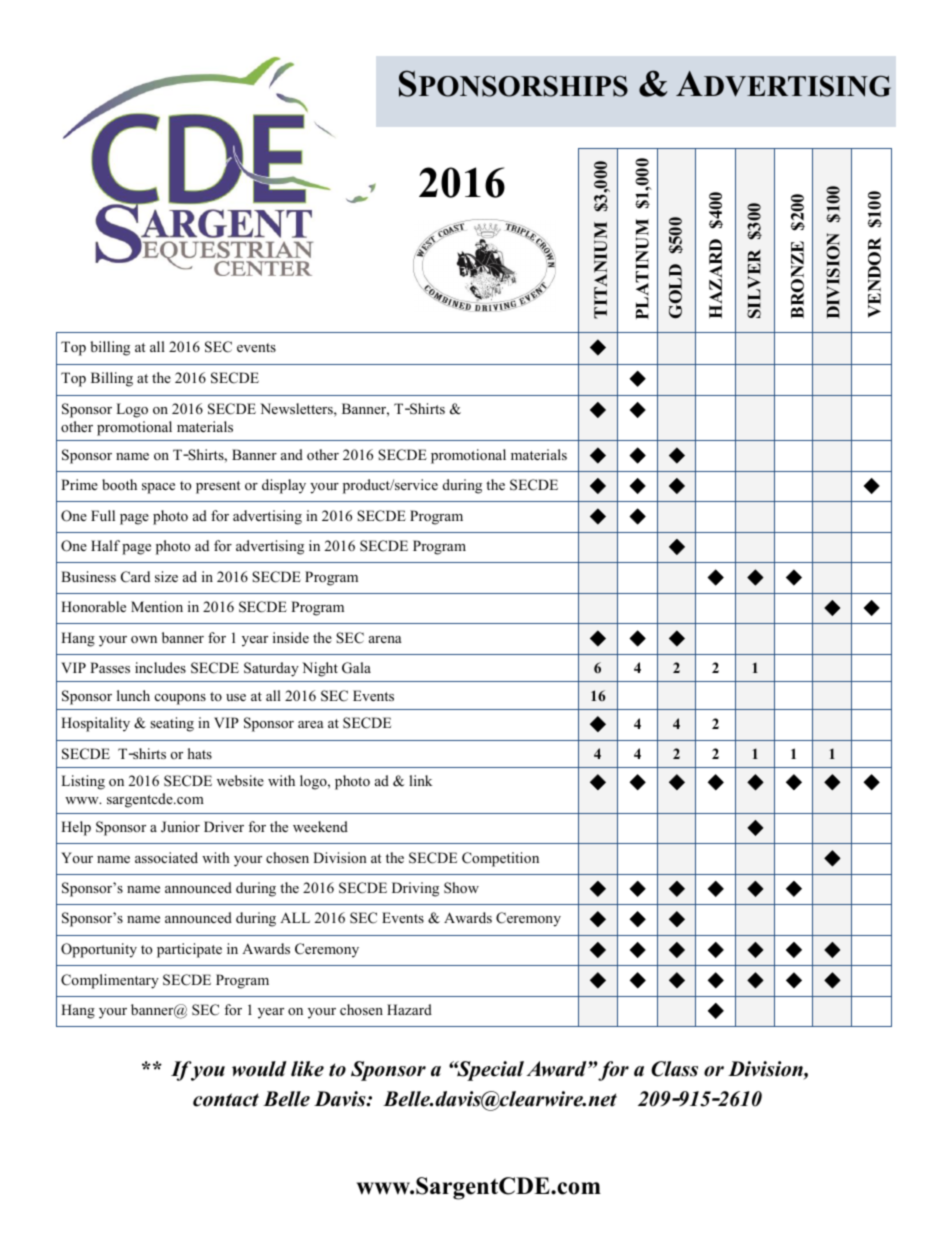 The width and height of the screenshot is (952, 1233). What do you see at coordinates (172, 724) in the screenshot?
I see `seating` at bounding box center [172, 724].
